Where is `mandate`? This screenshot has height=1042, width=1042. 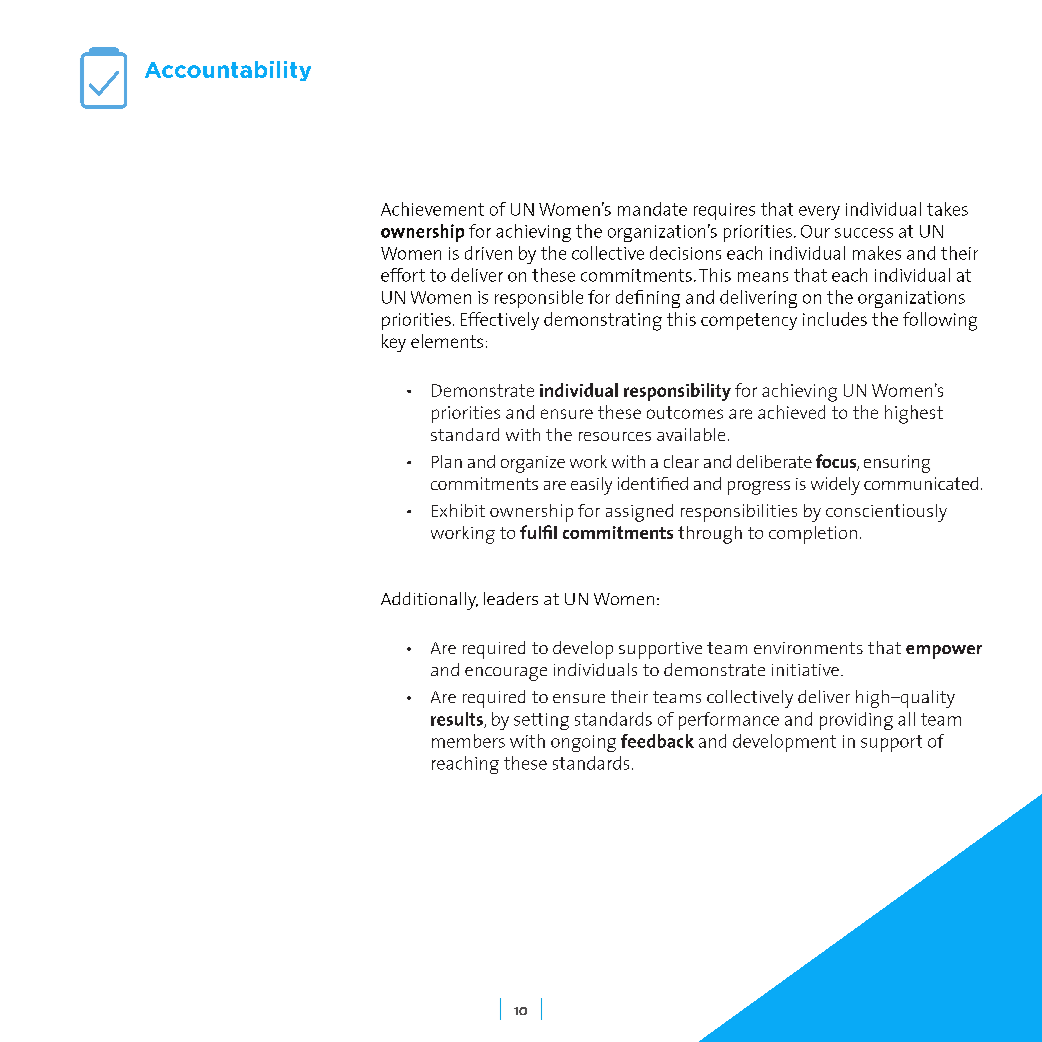
mandate is located at coordinates (652, 209).
